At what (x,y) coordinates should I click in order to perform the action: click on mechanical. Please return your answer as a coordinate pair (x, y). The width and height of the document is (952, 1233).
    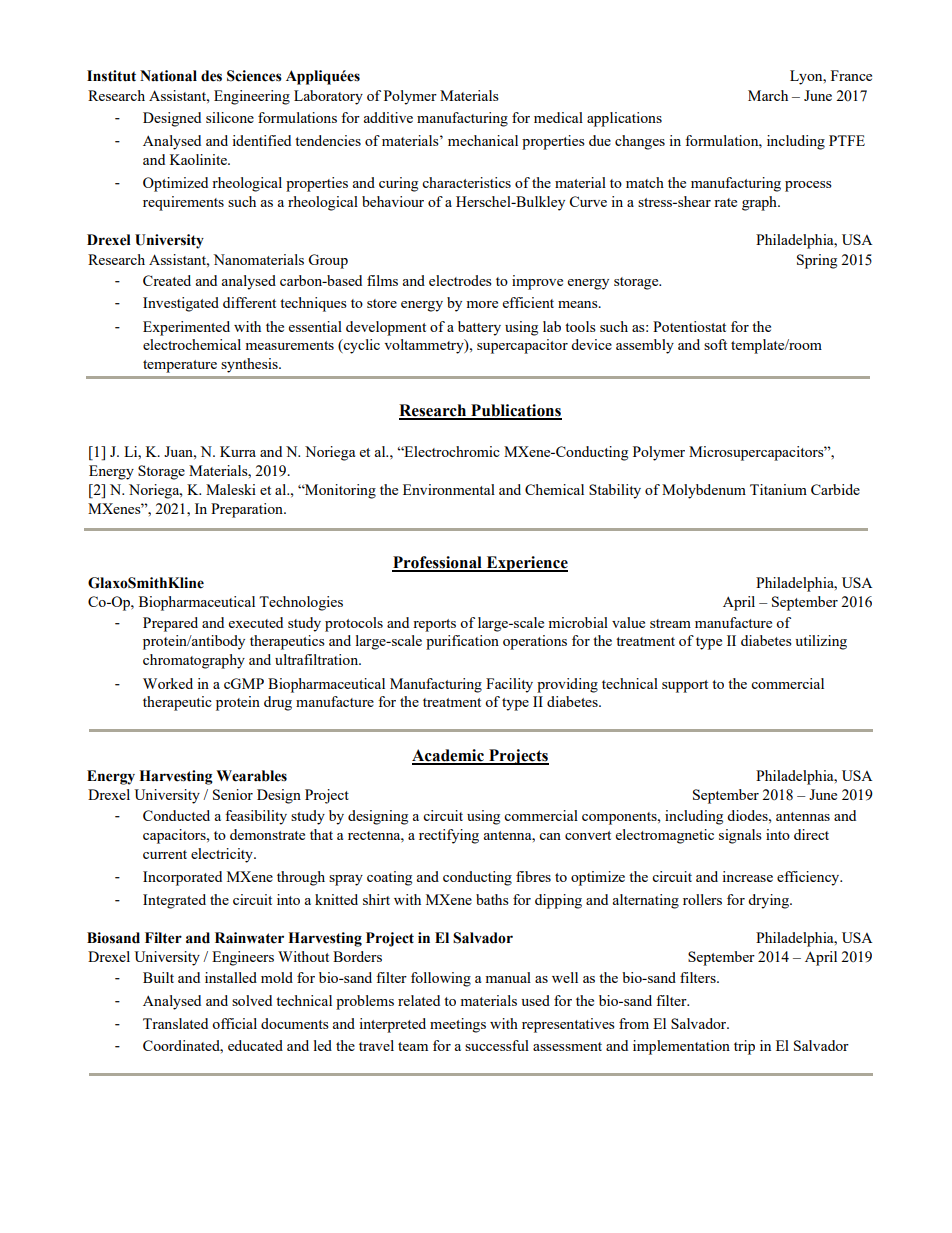
    Looking at the image, I should click on (483, 140).
